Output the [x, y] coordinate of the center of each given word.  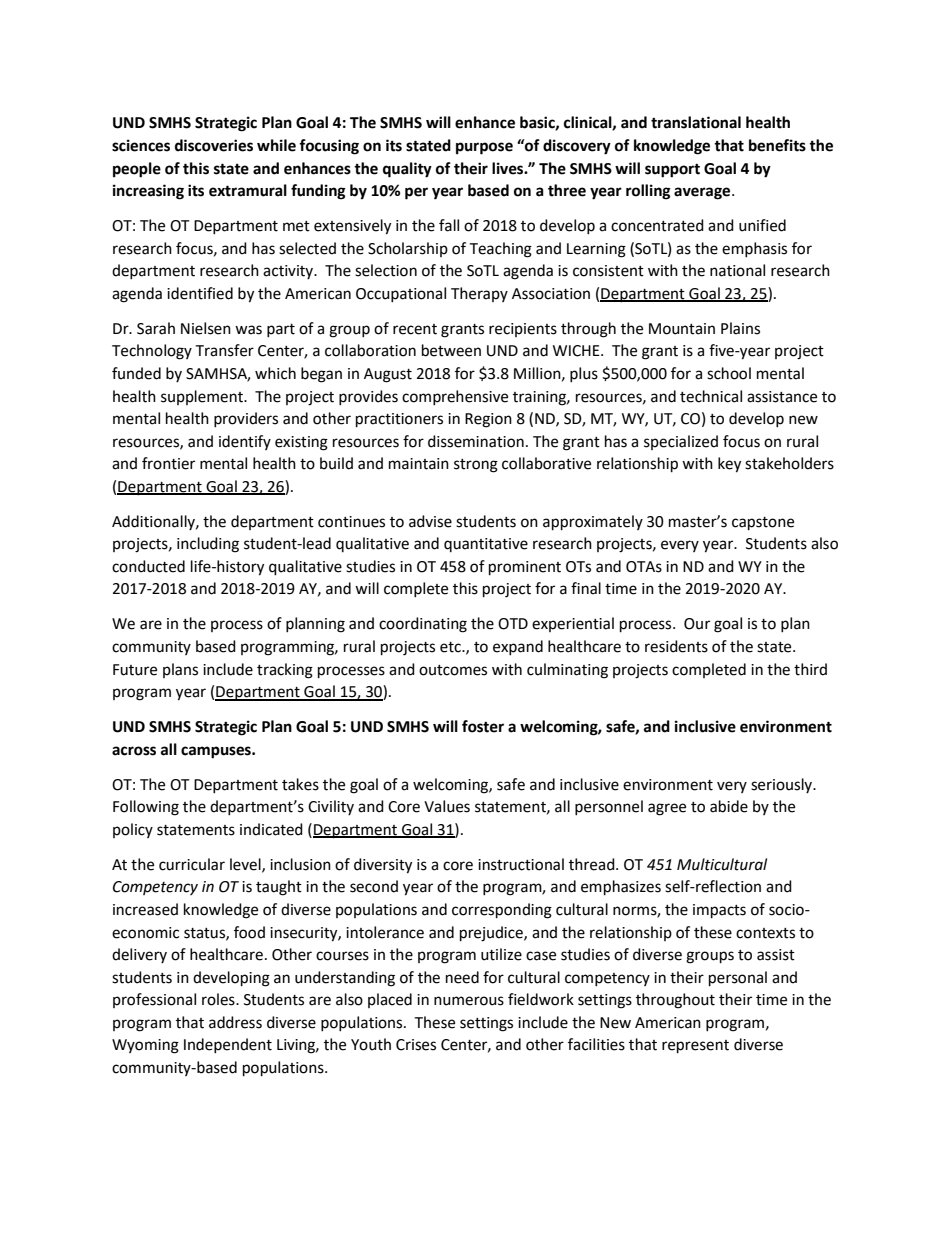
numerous [469, 1001]
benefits [777, 145]
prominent [525, 568]
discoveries [214, 145]
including [208, 545]
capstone [763, 524]
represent [695, 1047]
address [235, 1022]
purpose [484, 148]
